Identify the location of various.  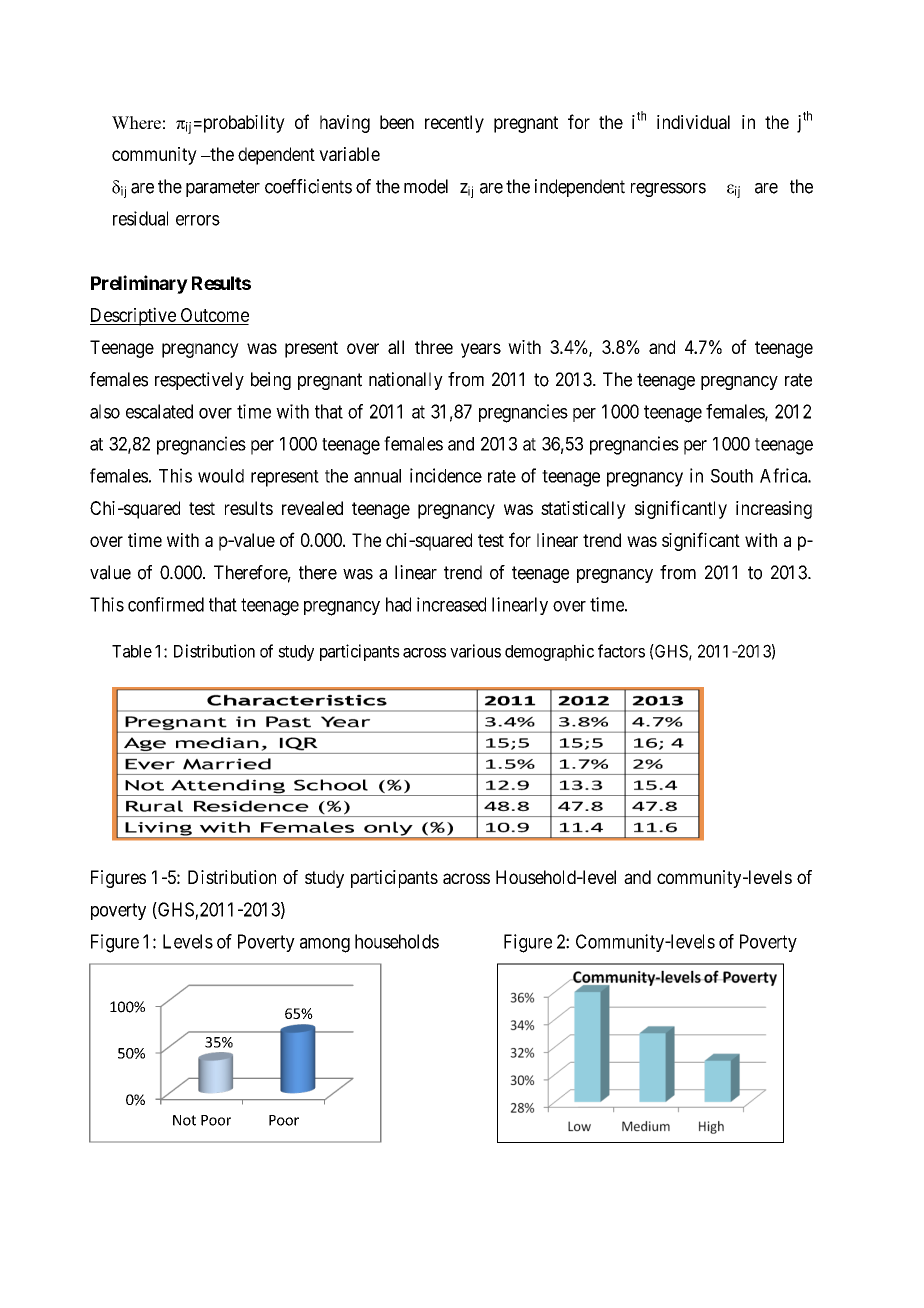
(475, 651).
